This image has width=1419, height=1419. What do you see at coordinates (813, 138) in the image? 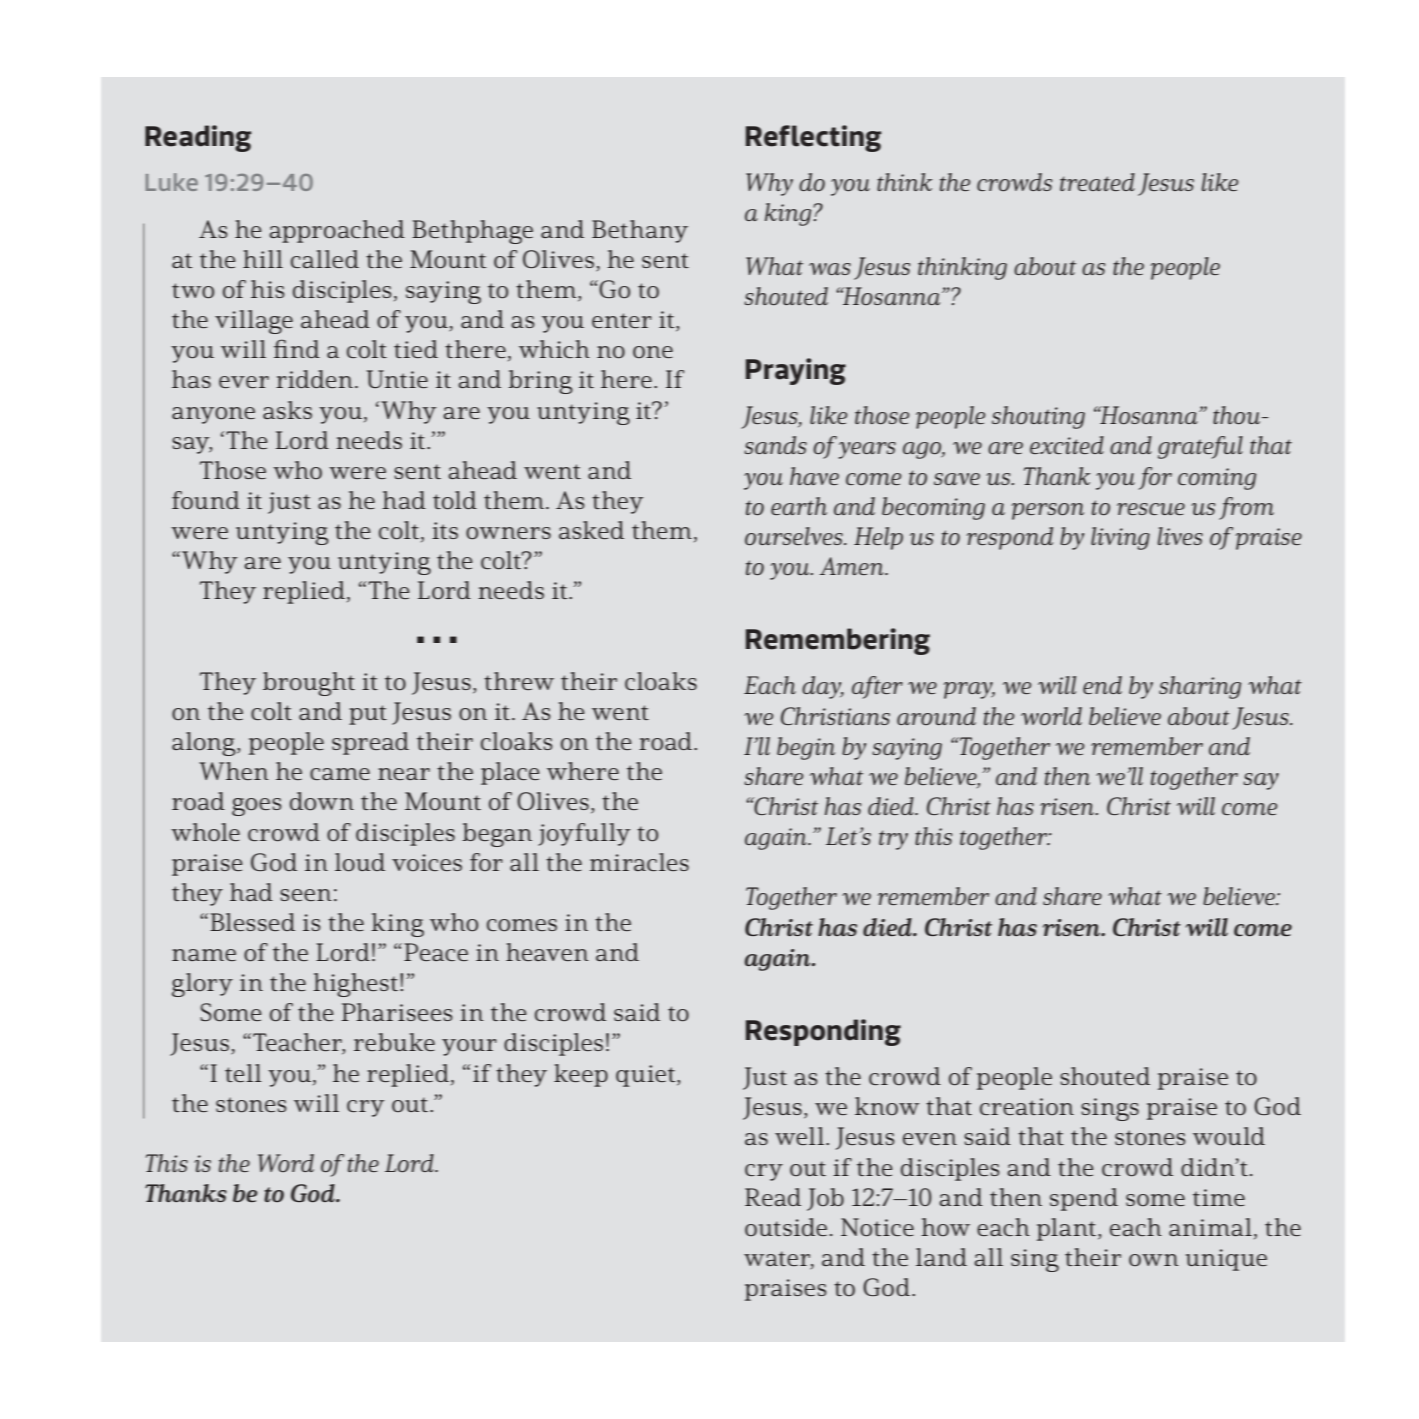
I see `Reflecting` at bounding box center [813, 138].
